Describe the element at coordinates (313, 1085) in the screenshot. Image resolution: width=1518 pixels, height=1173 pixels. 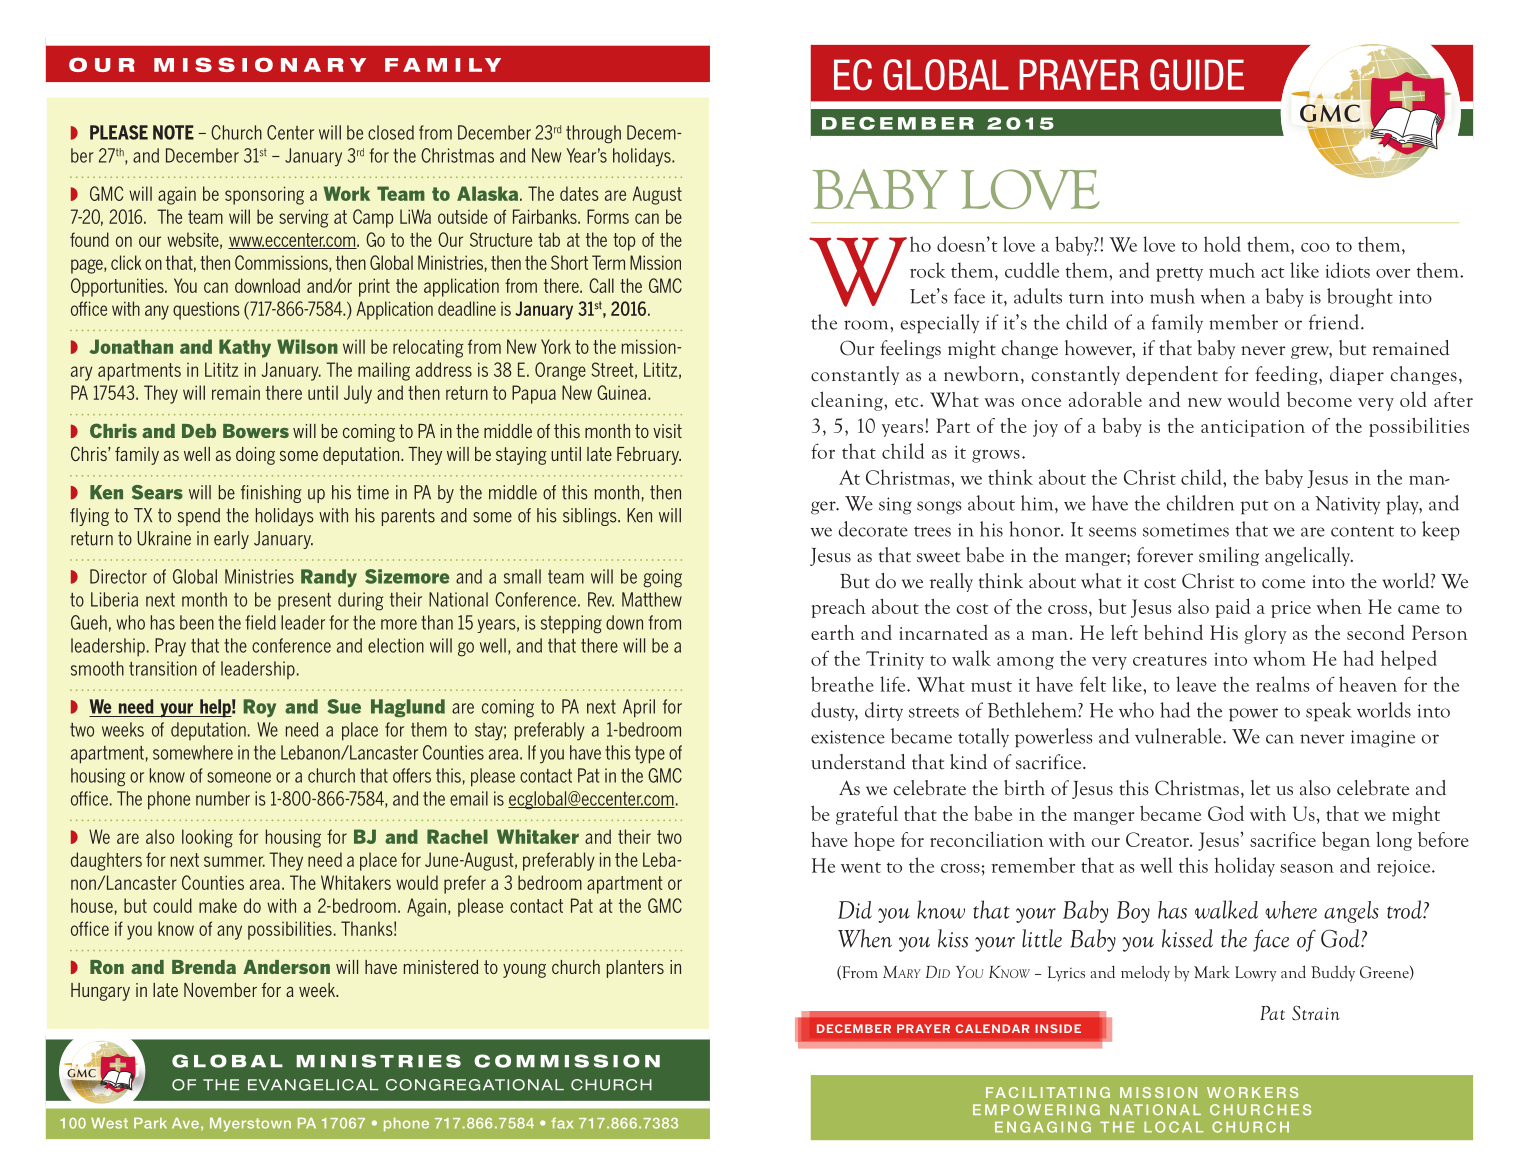
I see `EVANGELICAL` at that location.
